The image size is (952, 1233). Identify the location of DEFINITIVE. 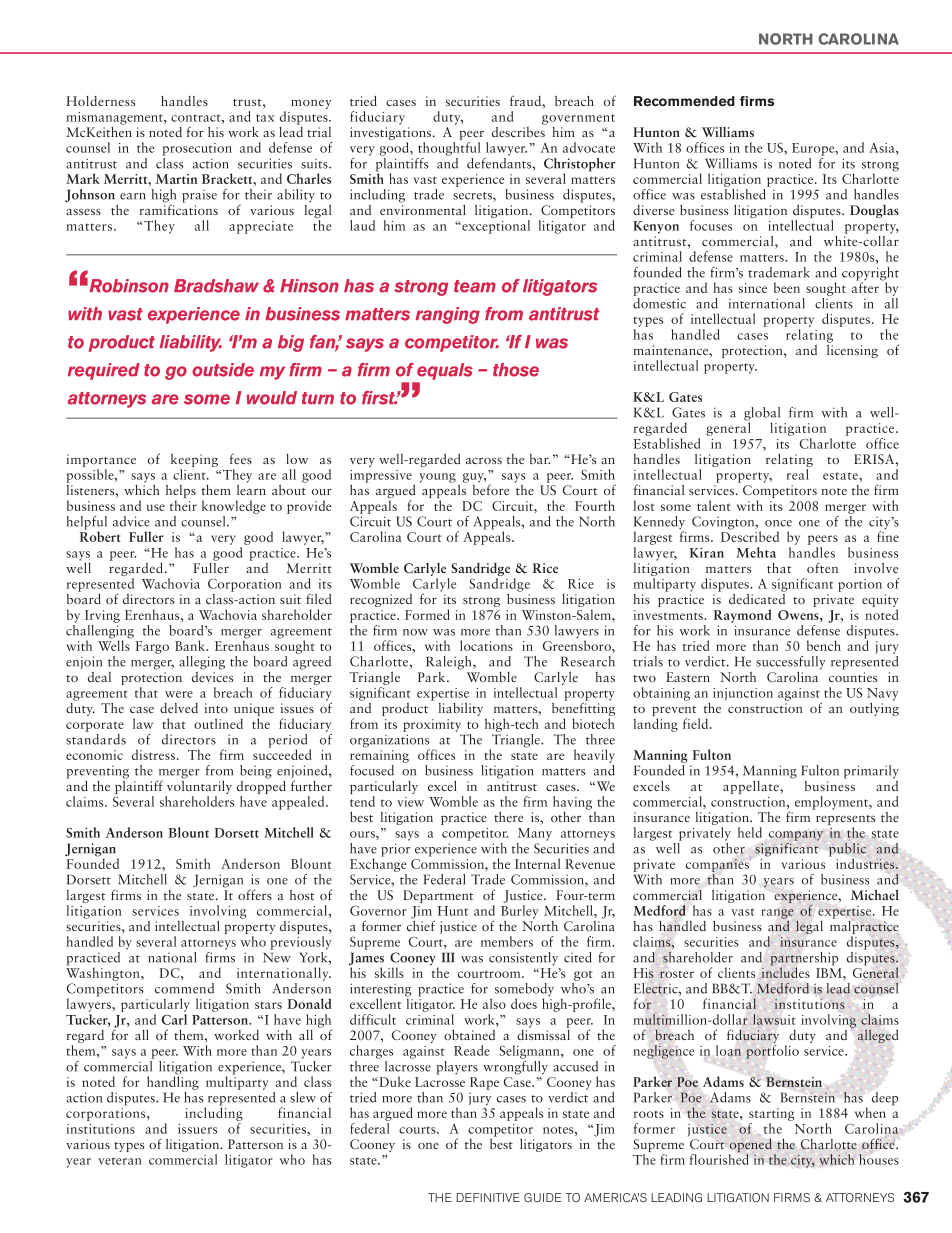
(488, 1197).
